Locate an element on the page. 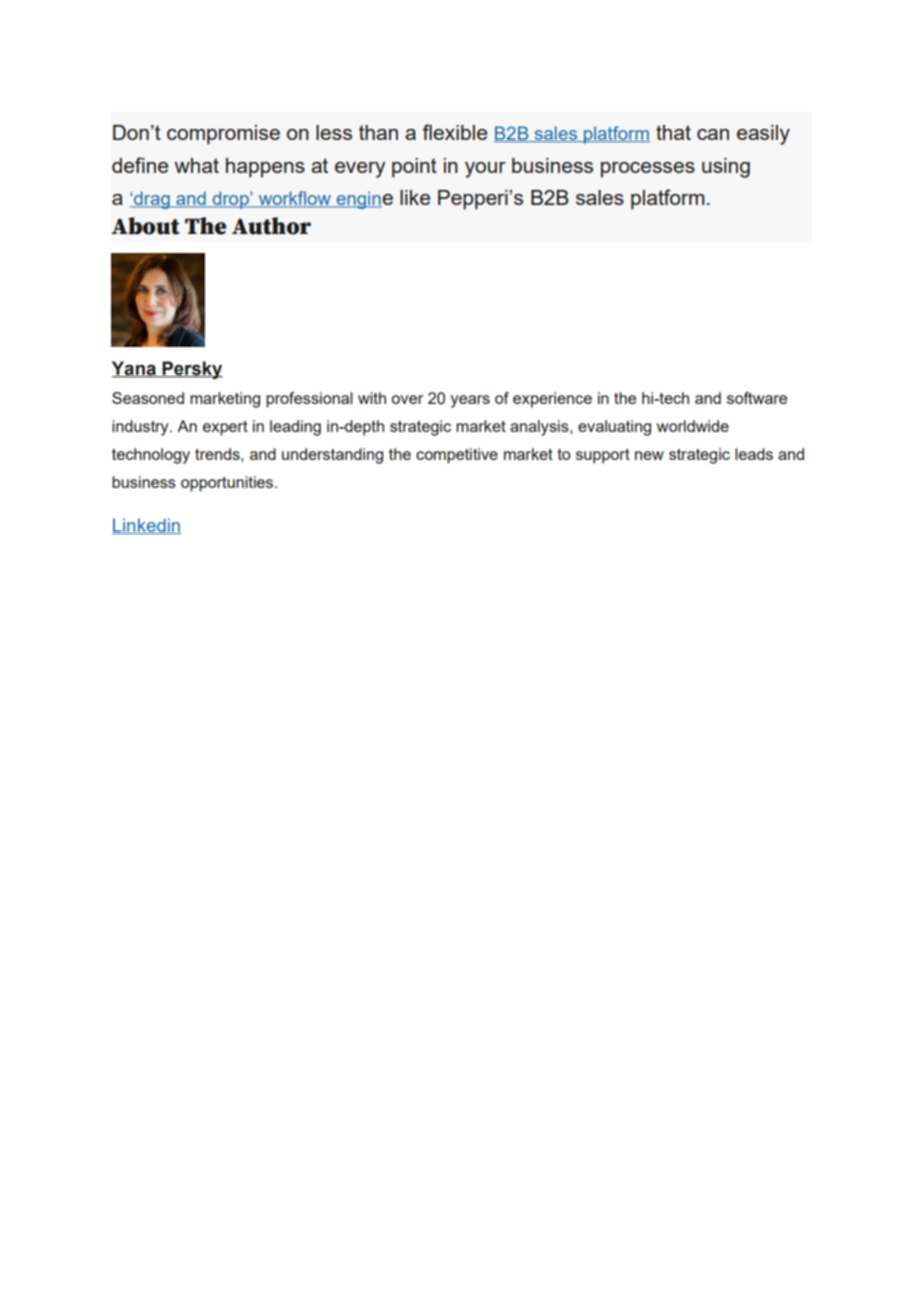 The image size is (924, 1308). compromise is located at coordinates (223, 135).
